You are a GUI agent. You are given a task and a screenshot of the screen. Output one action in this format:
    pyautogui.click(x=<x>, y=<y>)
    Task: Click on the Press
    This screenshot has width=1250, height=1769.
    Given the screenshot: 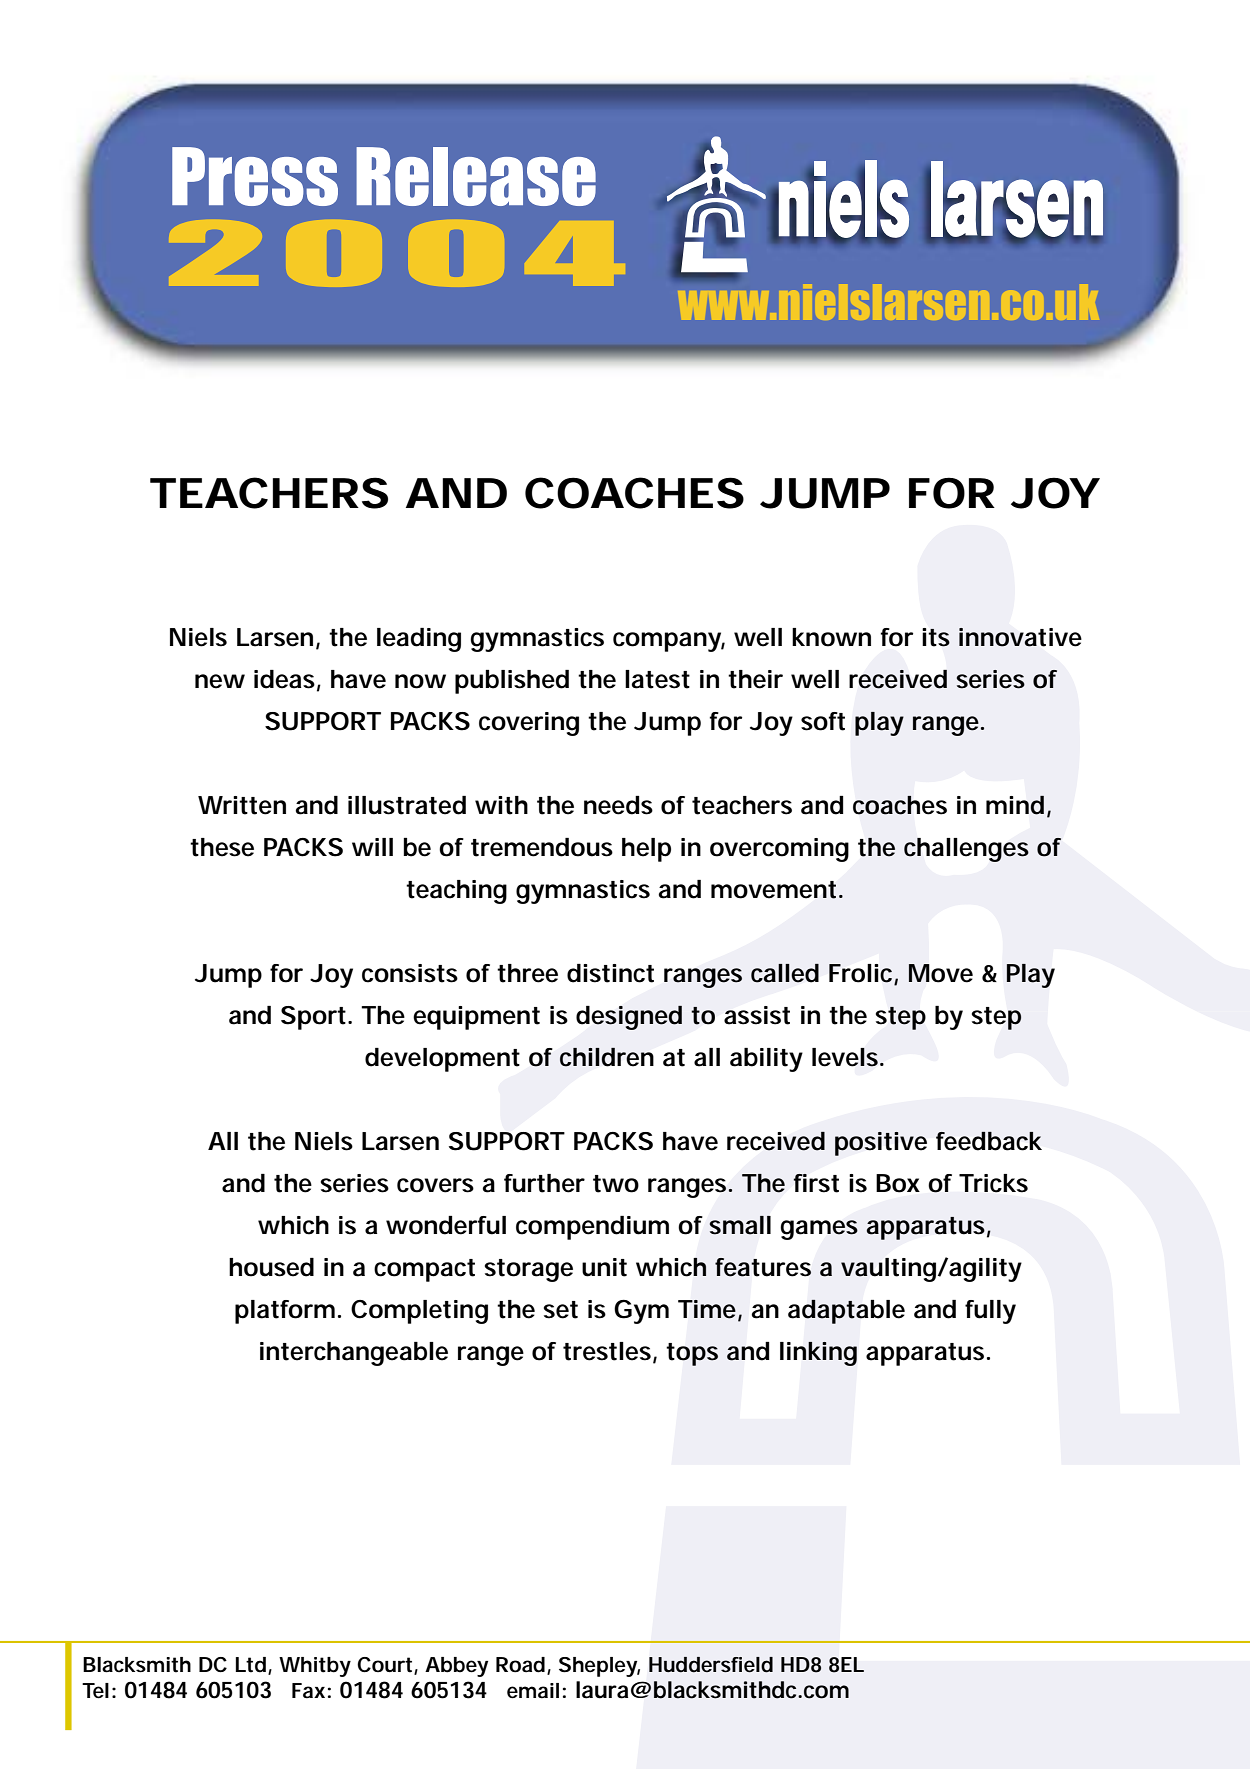 What is the action you would take?
    pyautogui.click(x=255, y=176)
